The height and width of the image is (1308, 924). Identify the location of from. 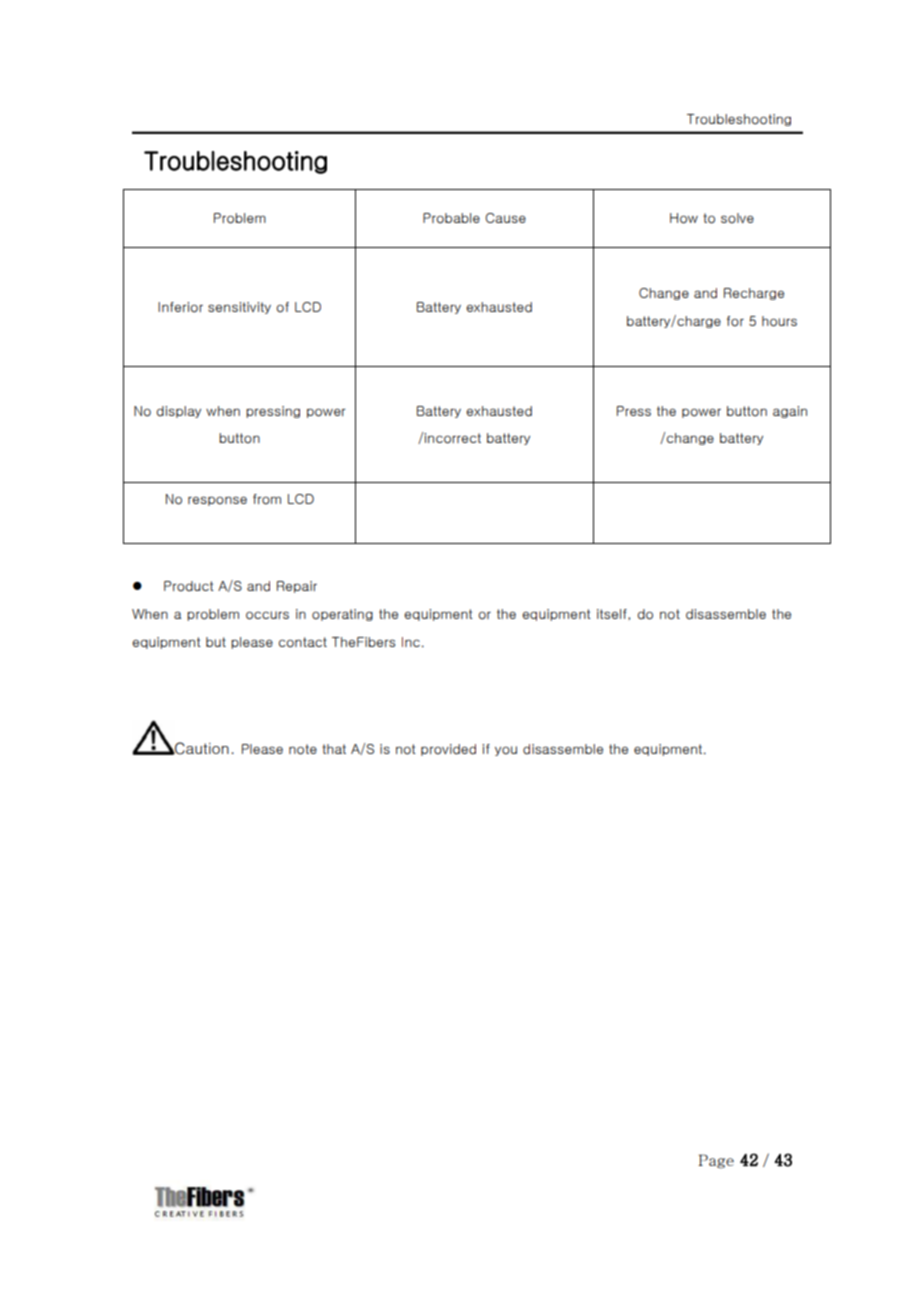
(267, 499).
